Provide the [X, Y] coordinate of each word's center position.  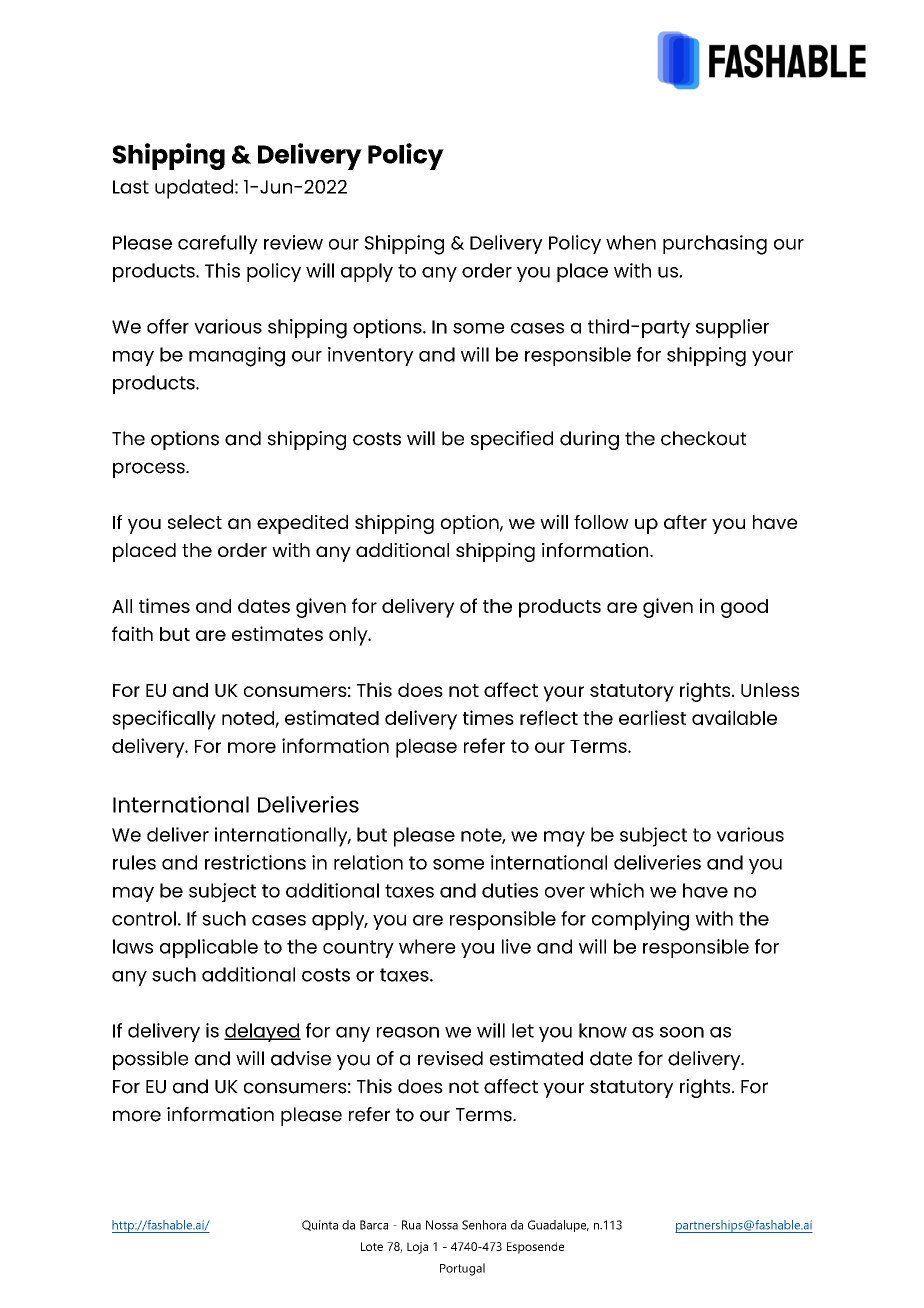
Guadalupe [558, 1226]
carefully [218, 244]
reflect [549, 717]
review [293, 242]
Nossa [442, 1225]
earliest [652, 717]
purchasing [715, 245]
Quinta [320, 1225]
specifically [164, 720]
